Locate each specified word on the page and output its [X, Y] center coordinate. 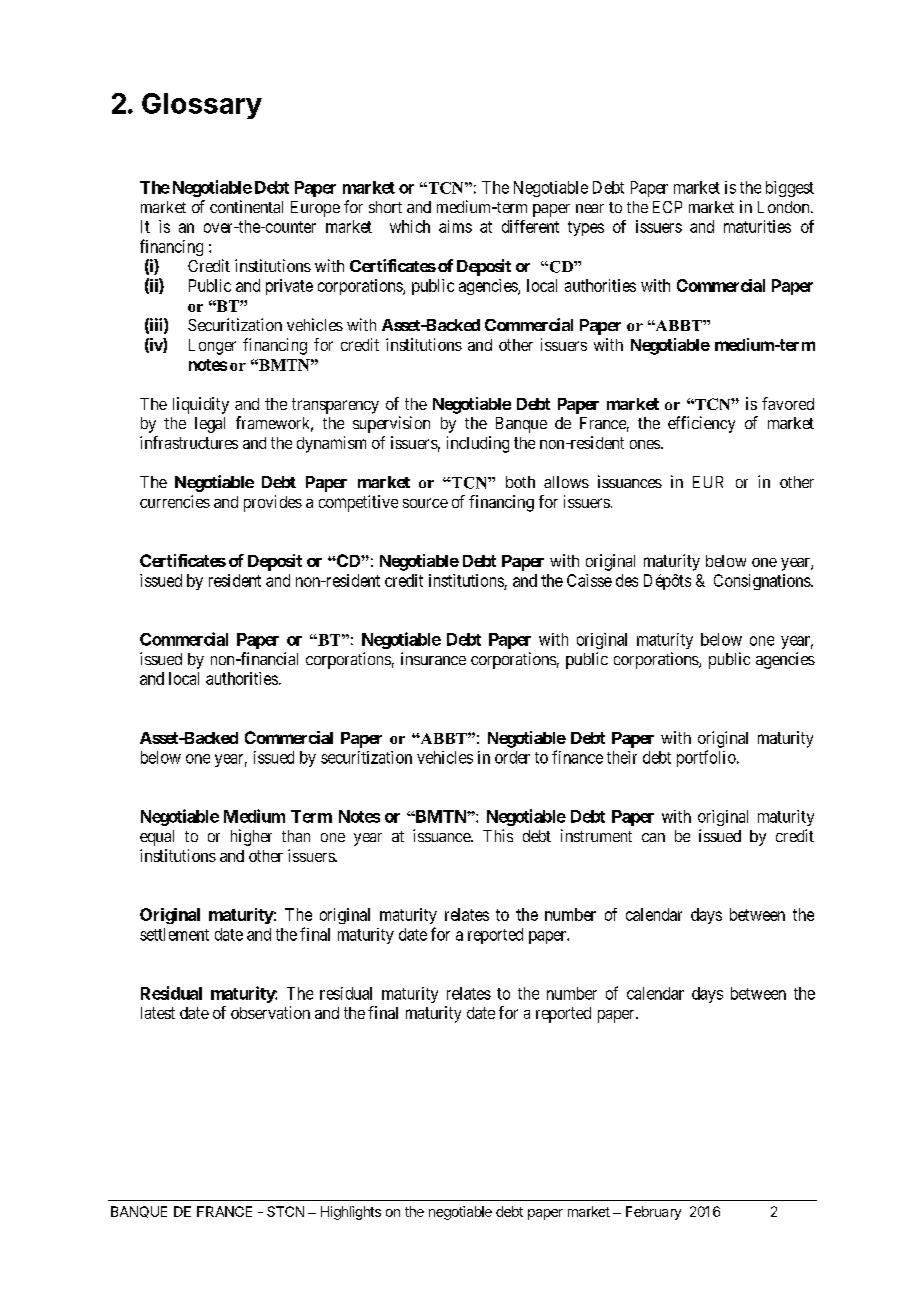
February [653, 1213]
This [498, 835]
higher [251, 837]
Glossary [202, 106]
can [653, 837]
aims [455, 226]
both [520, 482]
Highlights [351, 1213]
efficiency [701, 424]
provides [273, 503]
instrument [596, 835]
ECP [667, 207]
